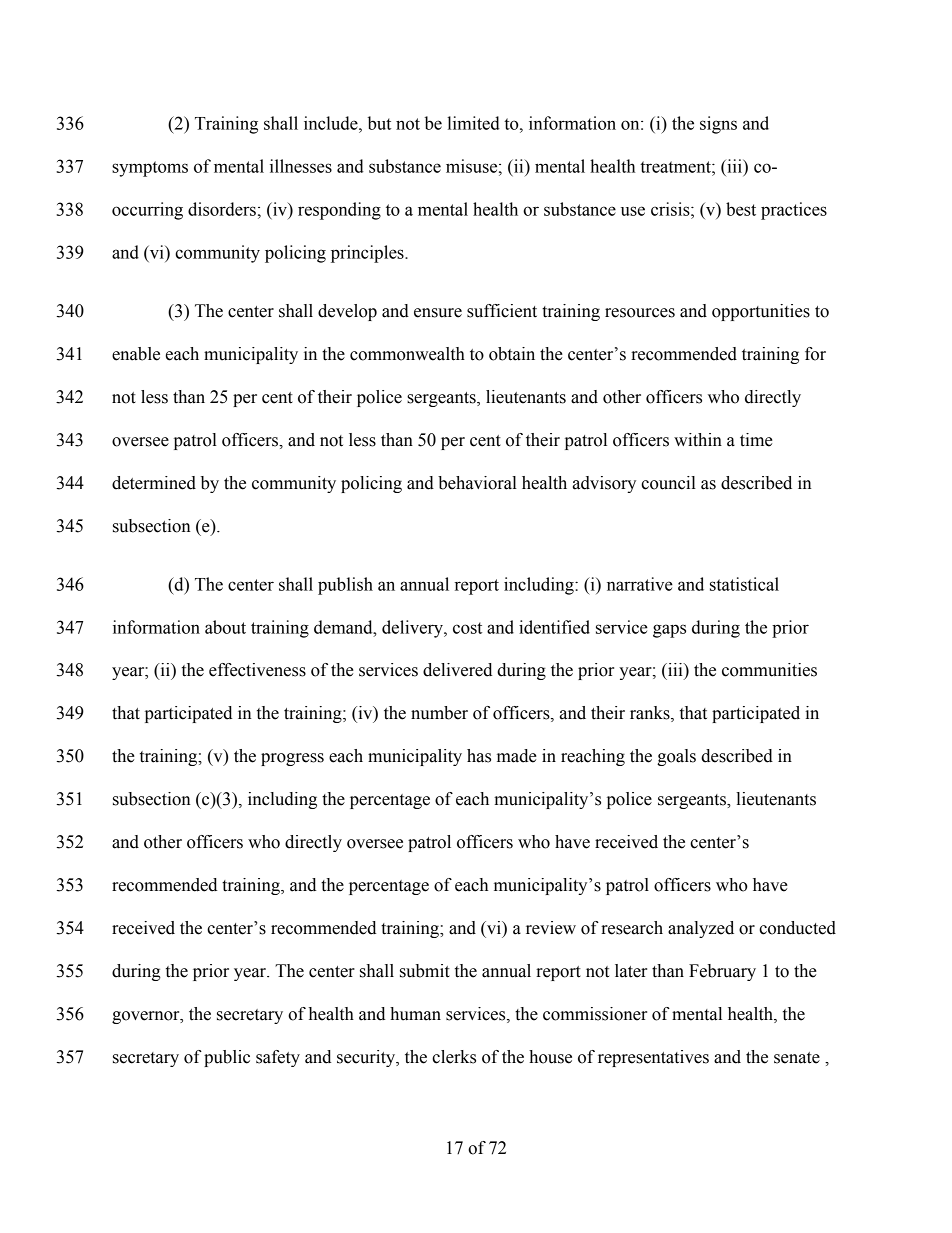 Image resolution: width=952 pixels, height=1233 pixels. What do you see at coordinates (473, 123) in the document?
I see `limited` at bounding box center [473, 123].
